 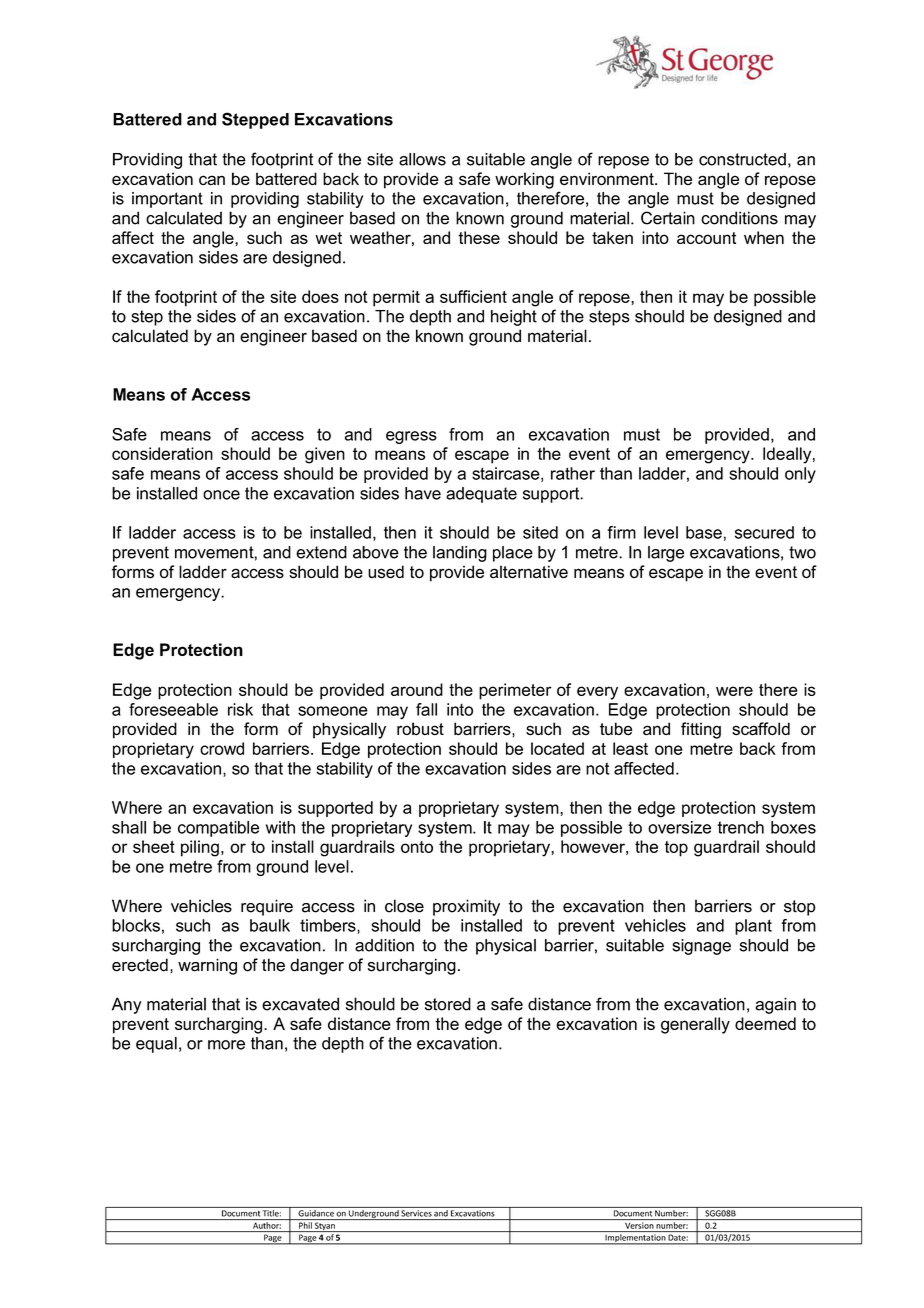 I want to click on can, so click(x=212, y=180).
